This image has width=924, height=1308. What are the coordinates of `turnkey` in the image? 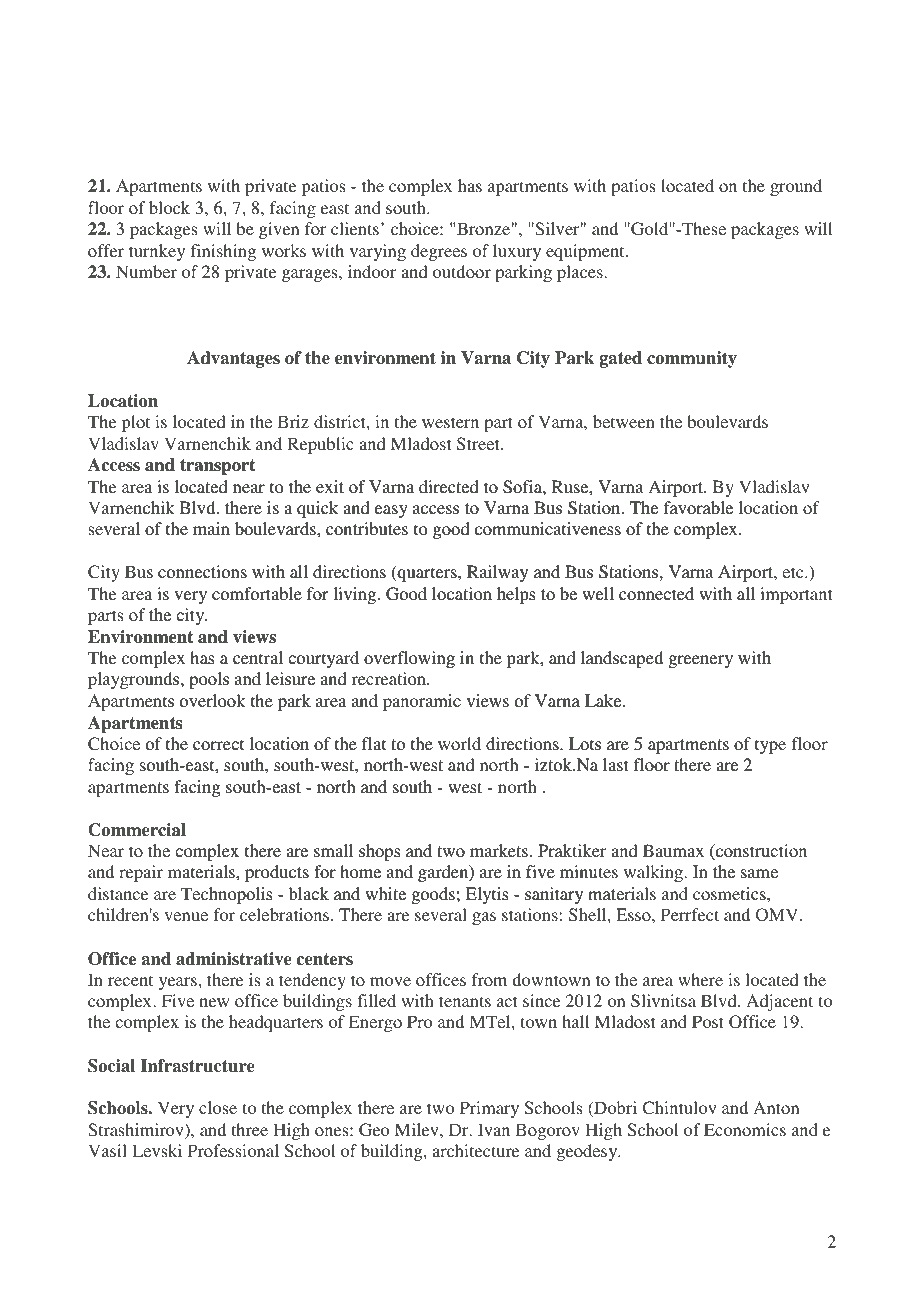 It's located at (157, 252).
